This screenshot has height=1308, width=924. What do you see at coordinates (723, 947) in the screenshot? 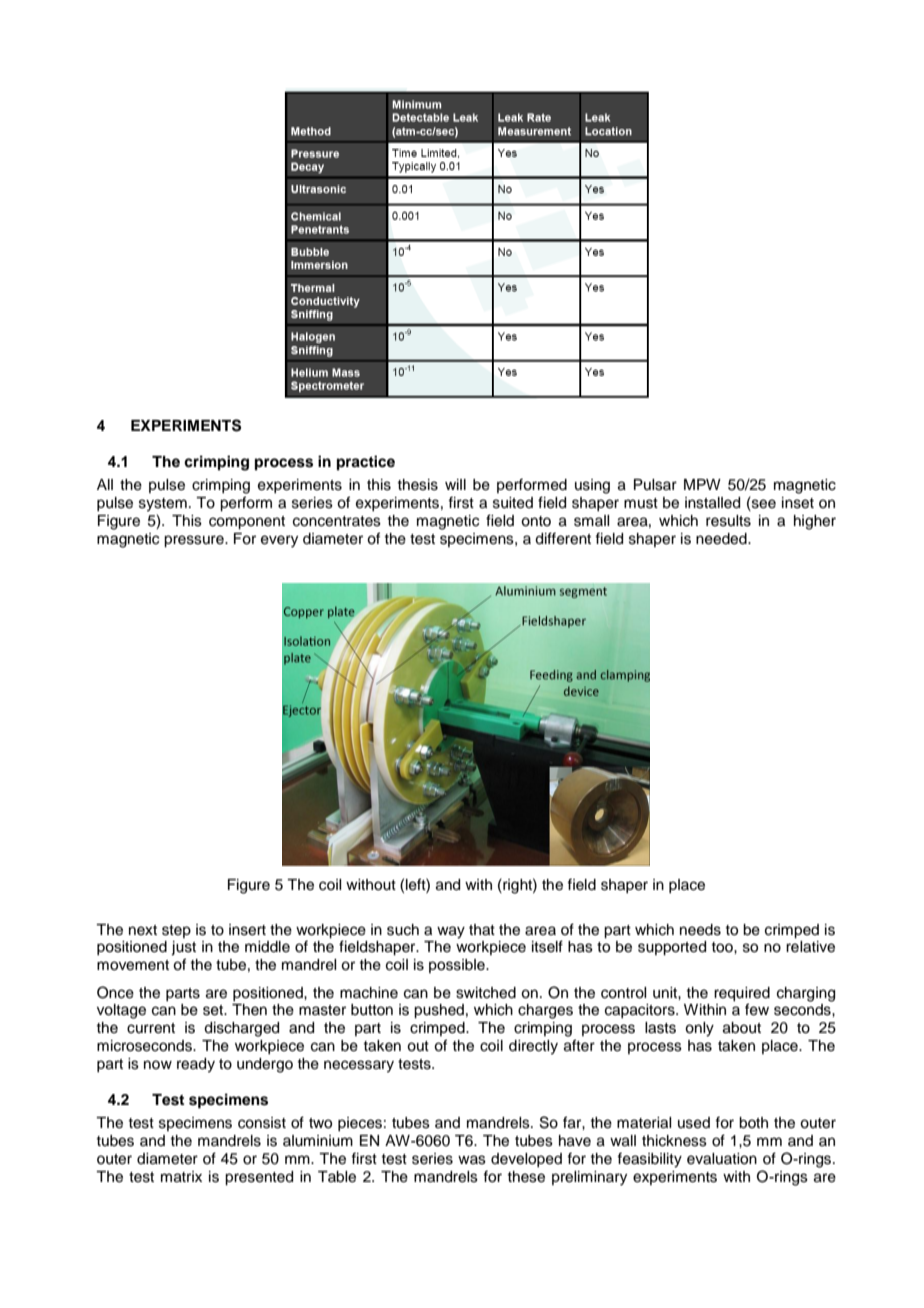
I see `too` at bounding box center [723, 947].
